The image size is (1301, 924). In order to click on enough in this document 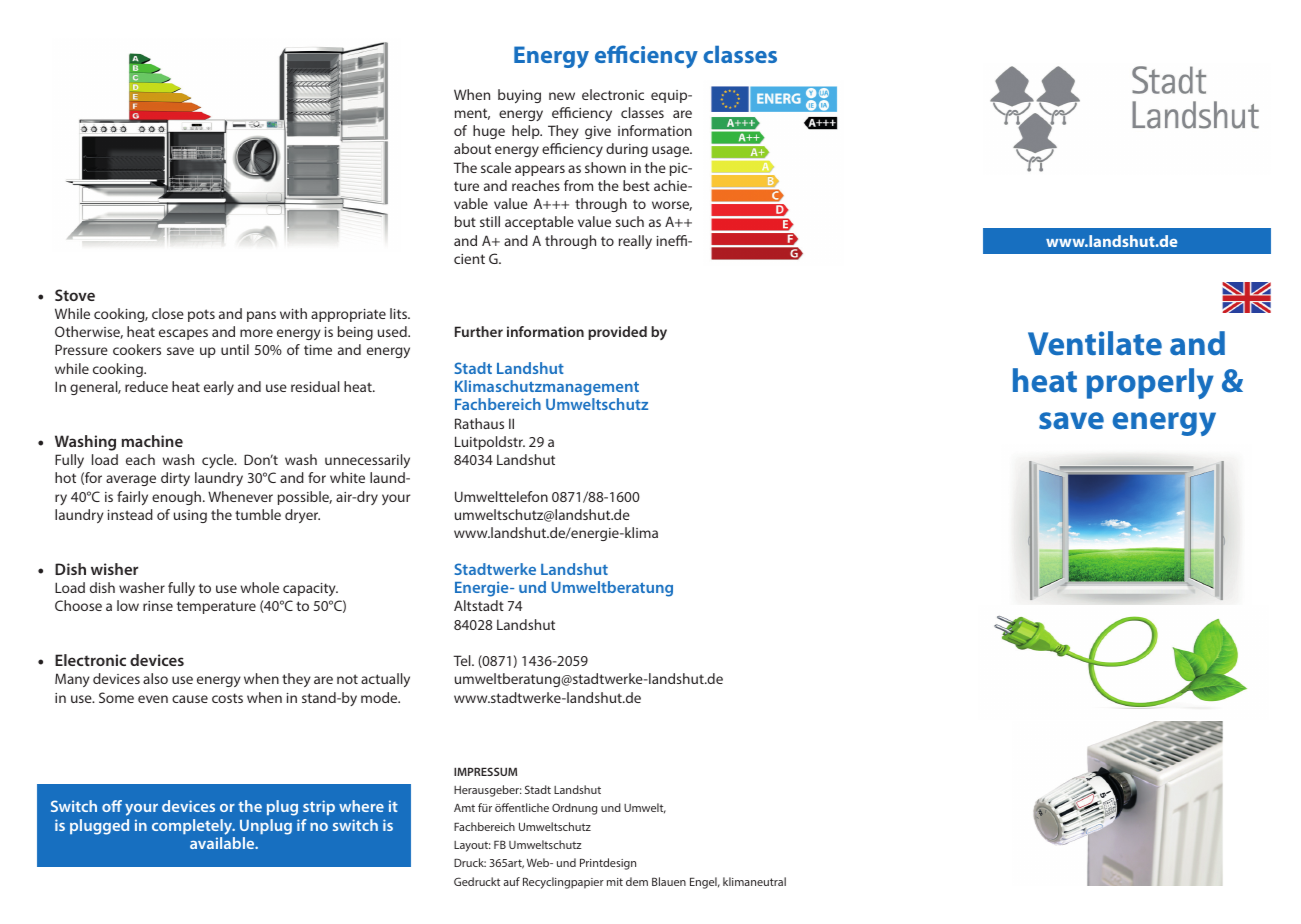, I will do `click(176, 498)`.
